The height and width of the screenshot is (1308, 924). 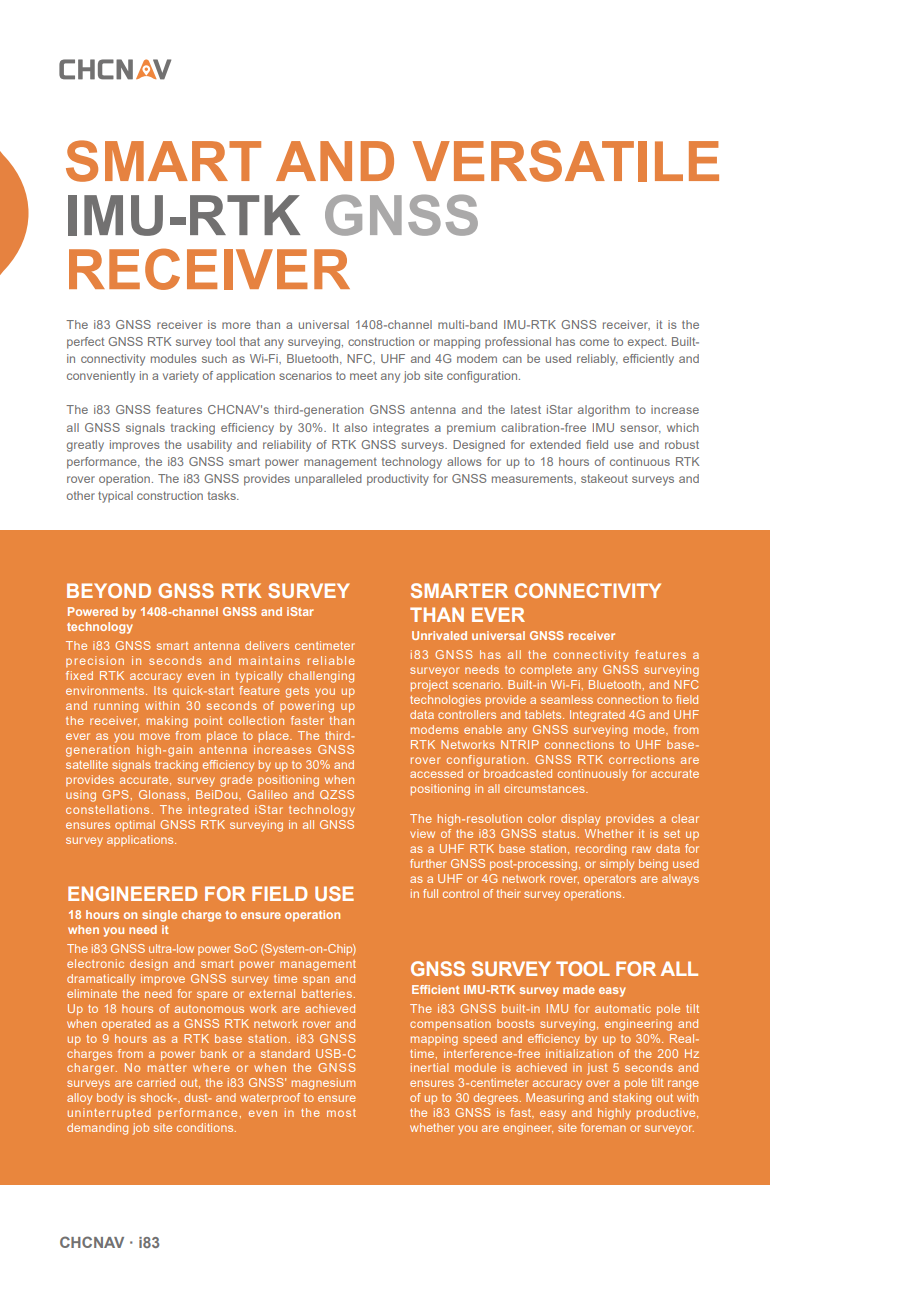 I want to click on reliable, so click(x=331, y=660).
